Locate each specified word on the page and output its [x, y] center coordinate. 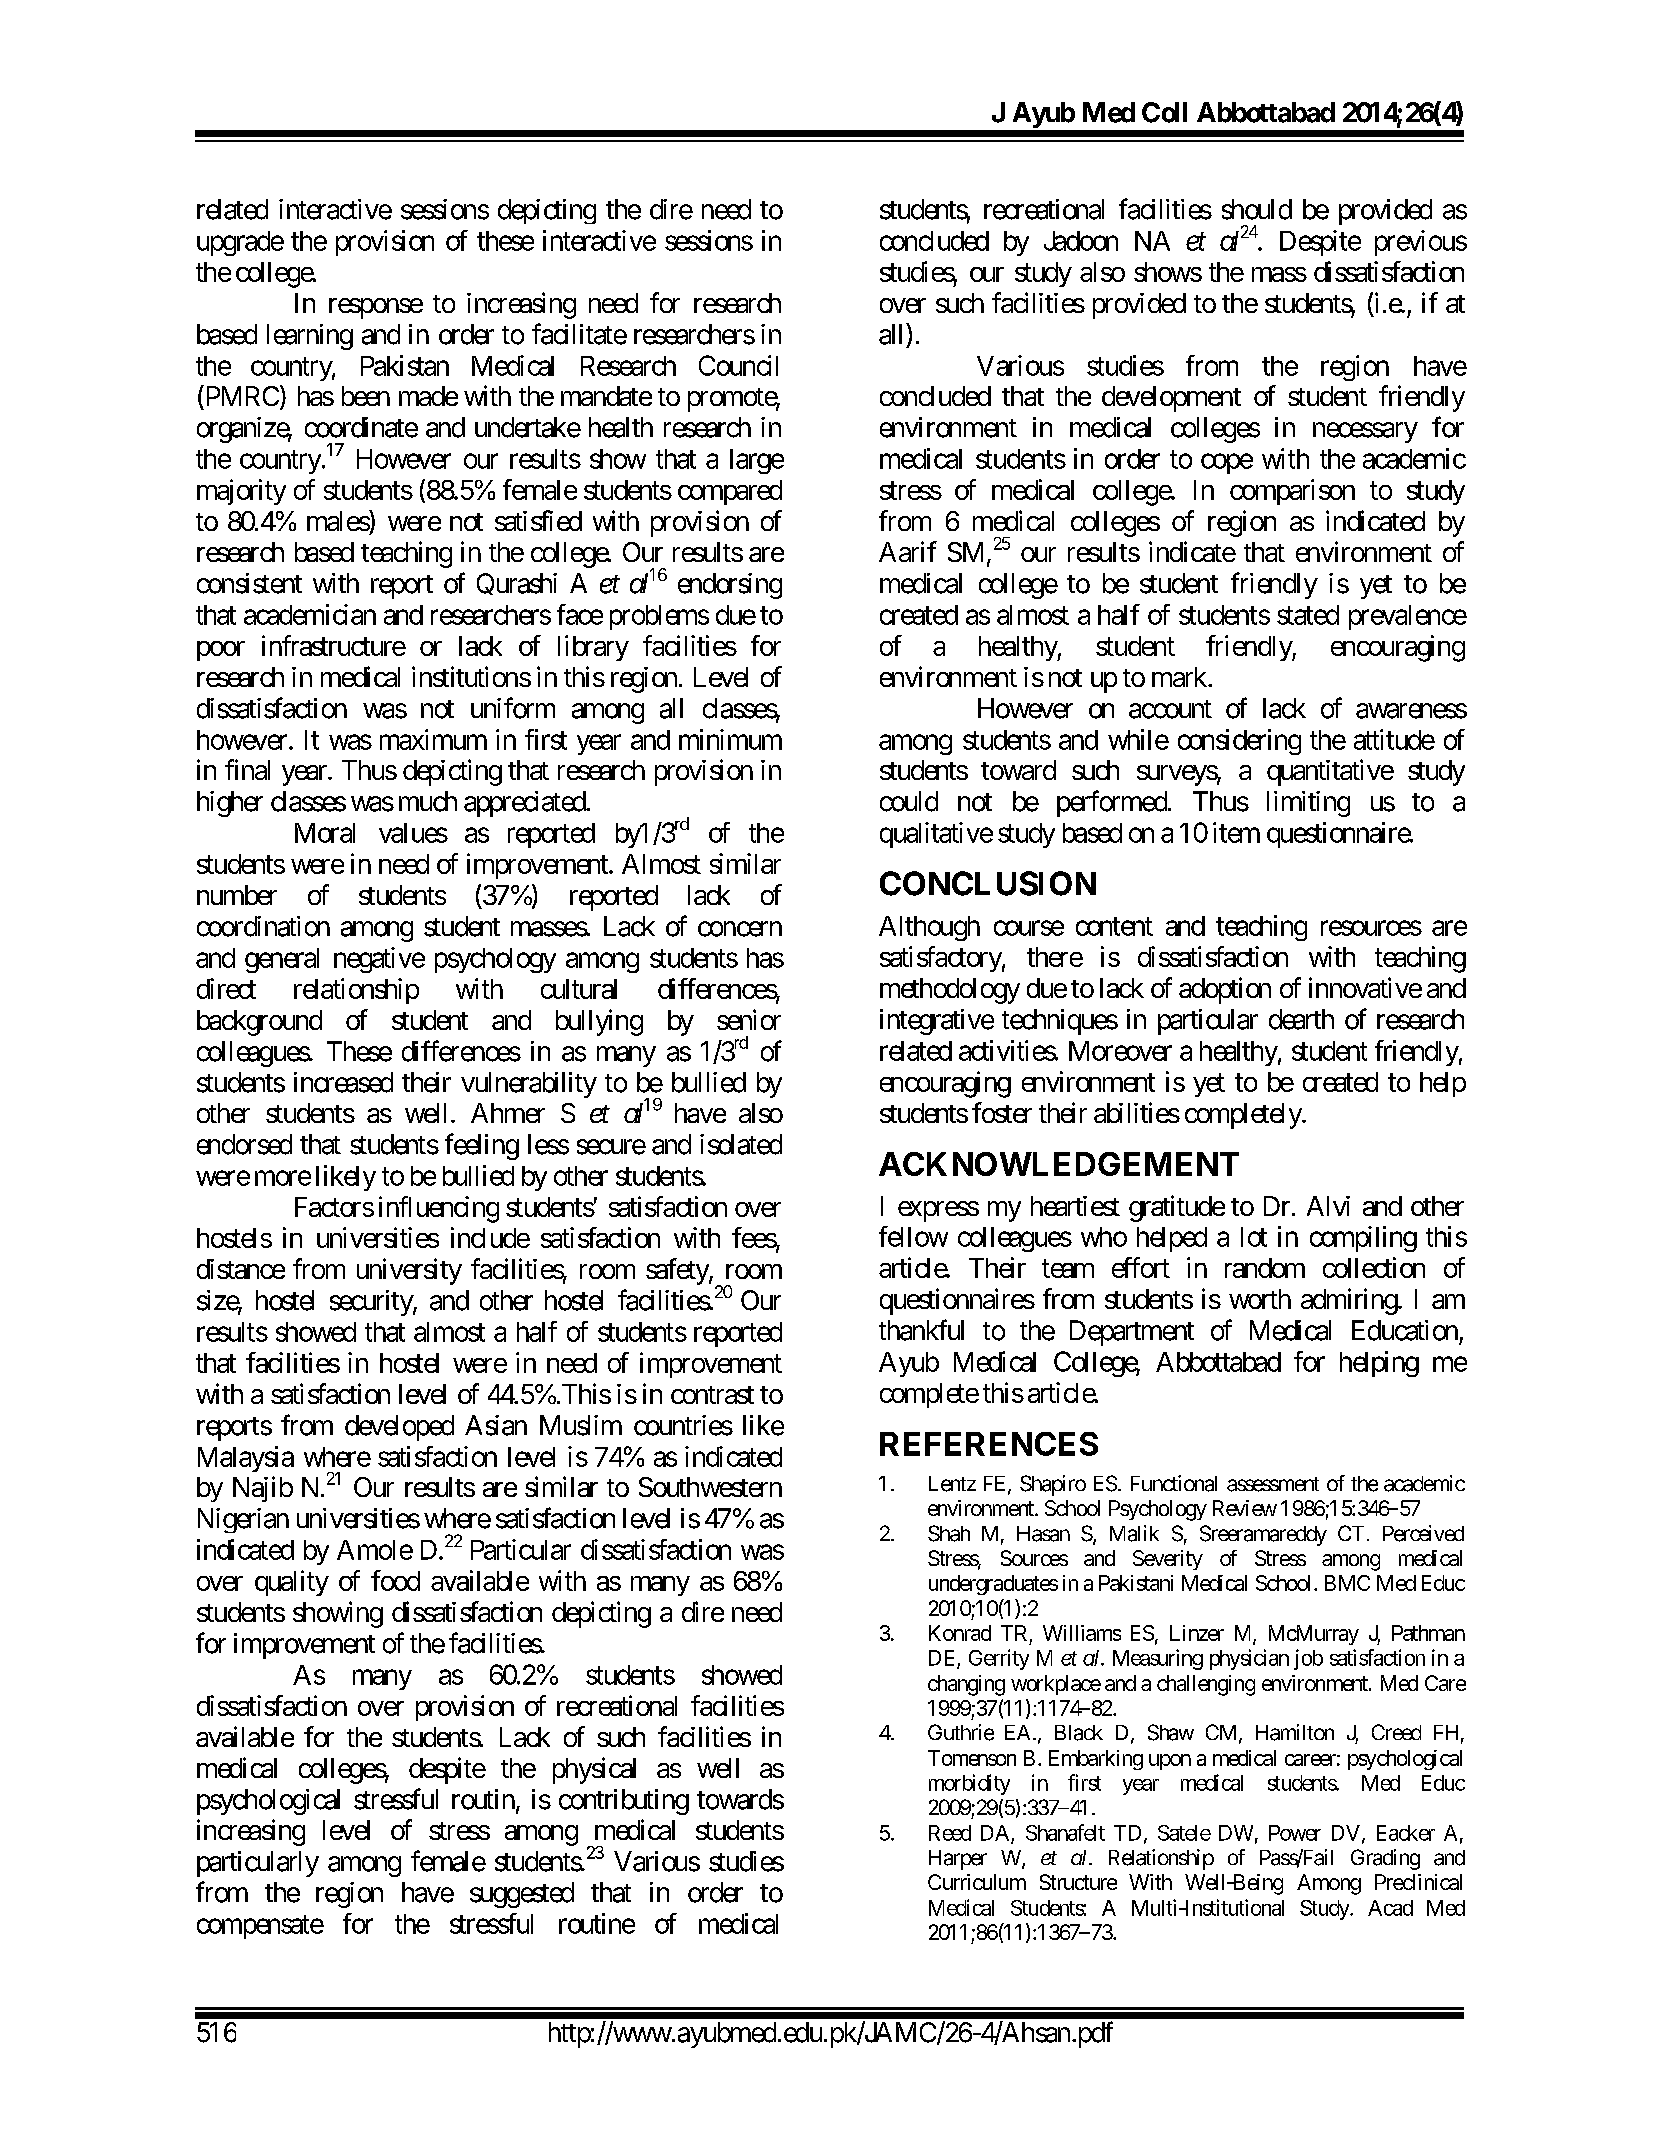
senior [749, 1019]
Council [738, 365]
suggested [522, 1895]
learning [310, 337]
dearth [1301, 1019]
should [1257, 209]
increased [343, 1082]
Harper [958, 1860]
